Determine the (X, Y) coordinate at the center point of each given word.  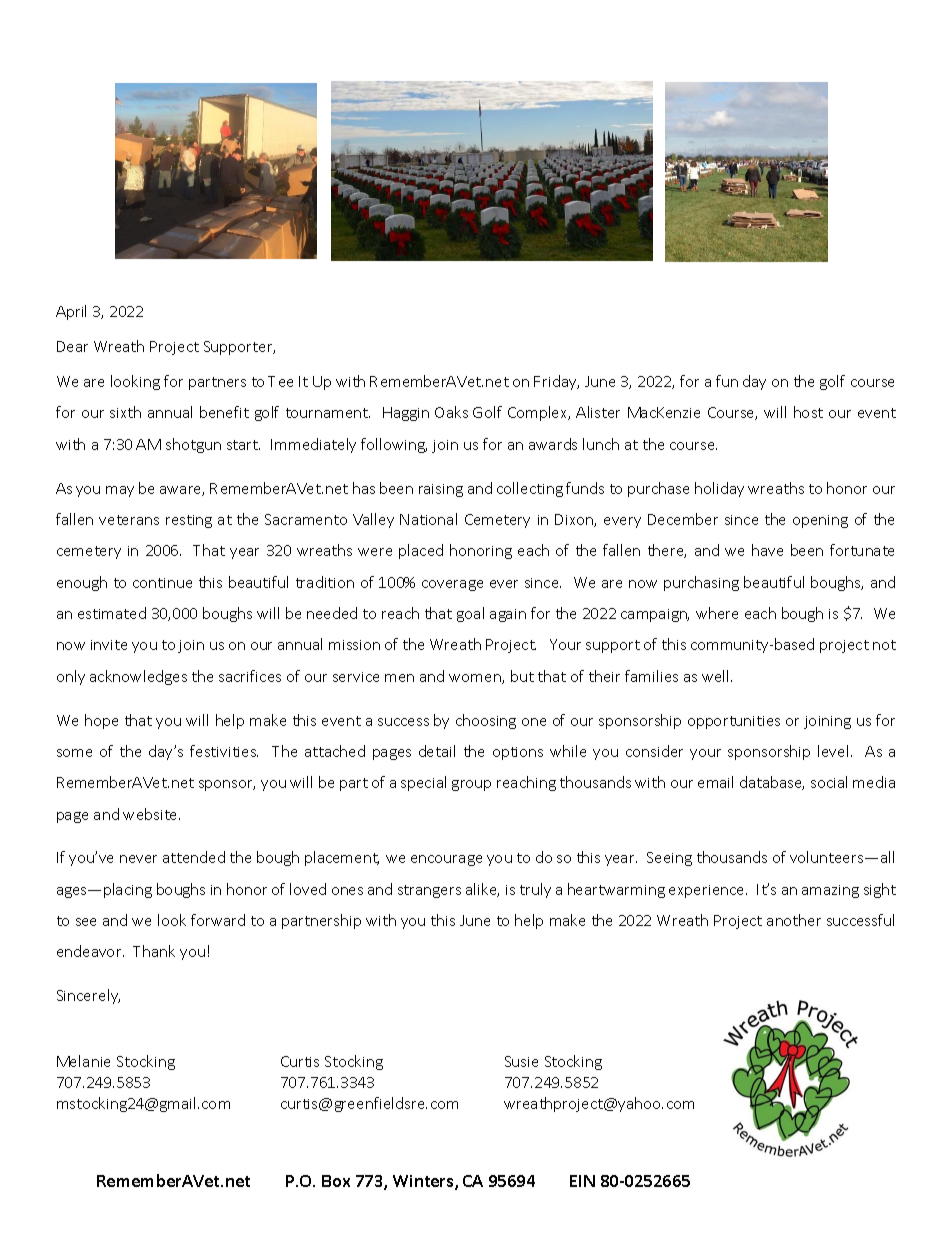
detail (437, 751)
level (833, 751)
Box (336, 1181)
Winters (424, 1182)
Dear (72, 346)
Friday (556, 382)
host (808, 412)
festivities (224, 751)
